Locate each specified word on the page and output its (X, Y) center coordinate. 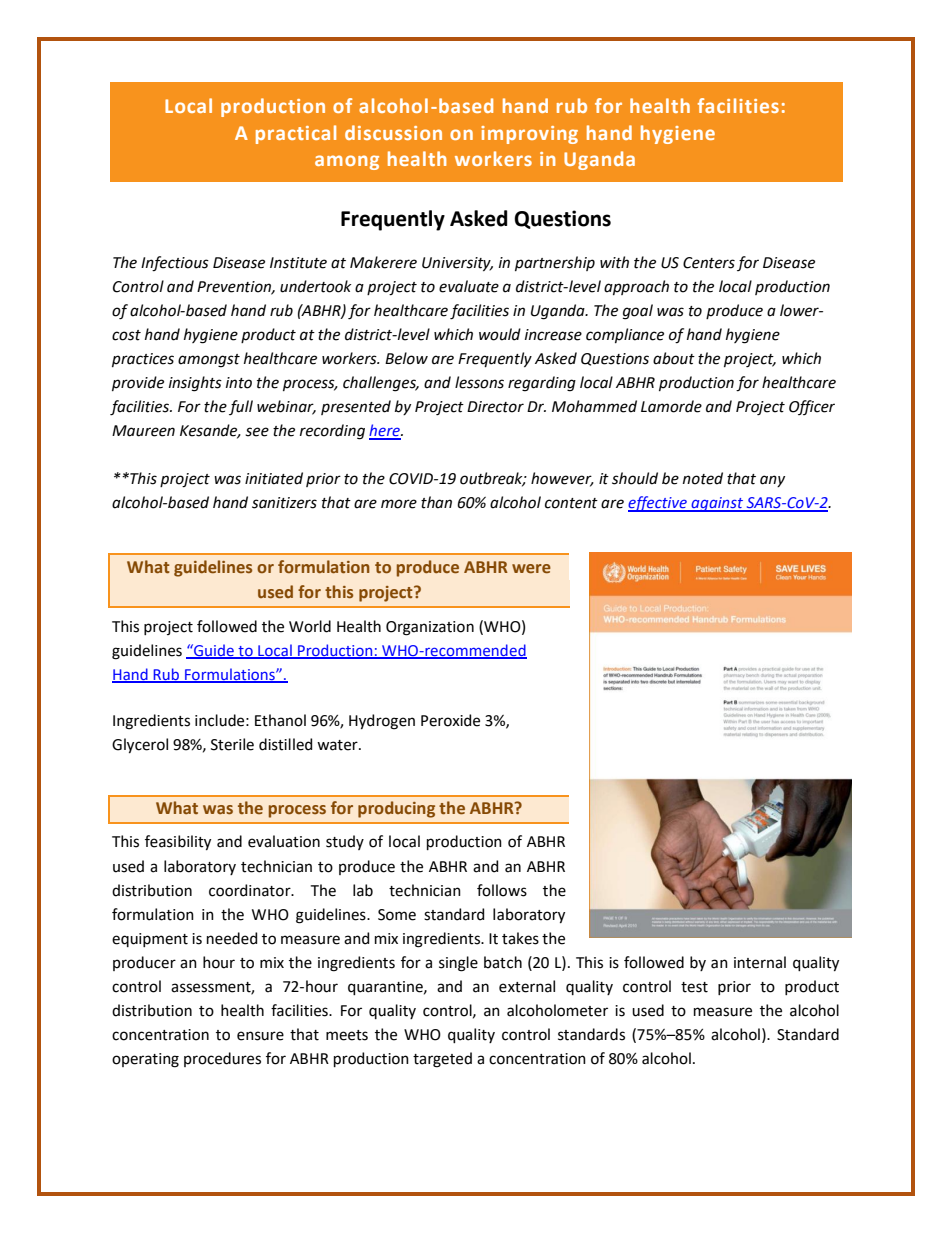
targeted (442, 1060)
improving (529, 135)
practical (296, 134)
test (694, 987)
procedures (222, 1059)
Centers (709, 263)
